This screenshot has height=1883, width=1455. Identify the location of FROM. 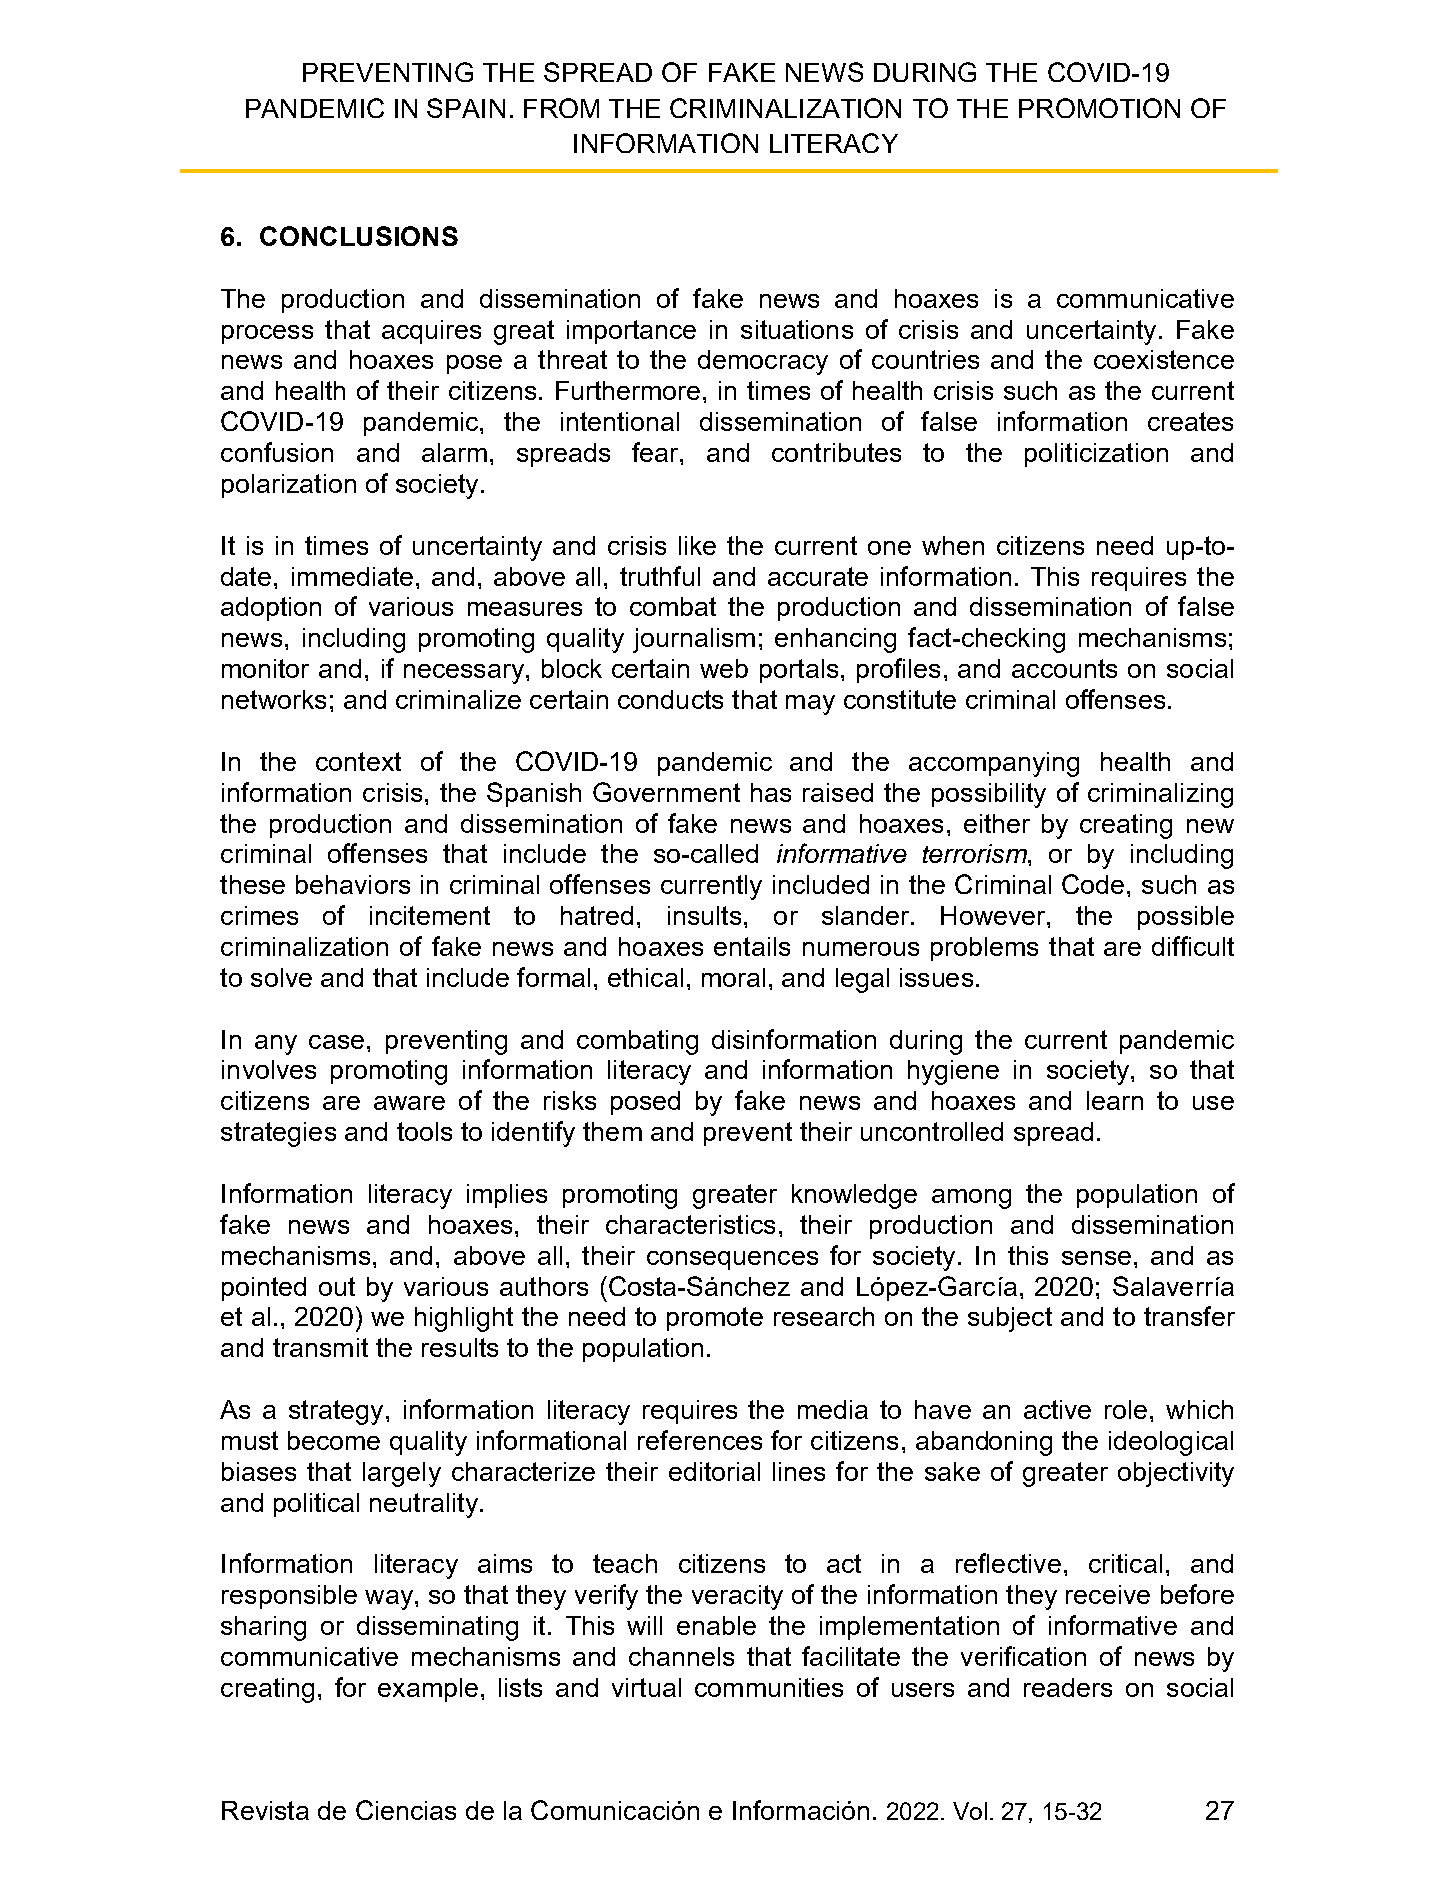
(561, 108).
